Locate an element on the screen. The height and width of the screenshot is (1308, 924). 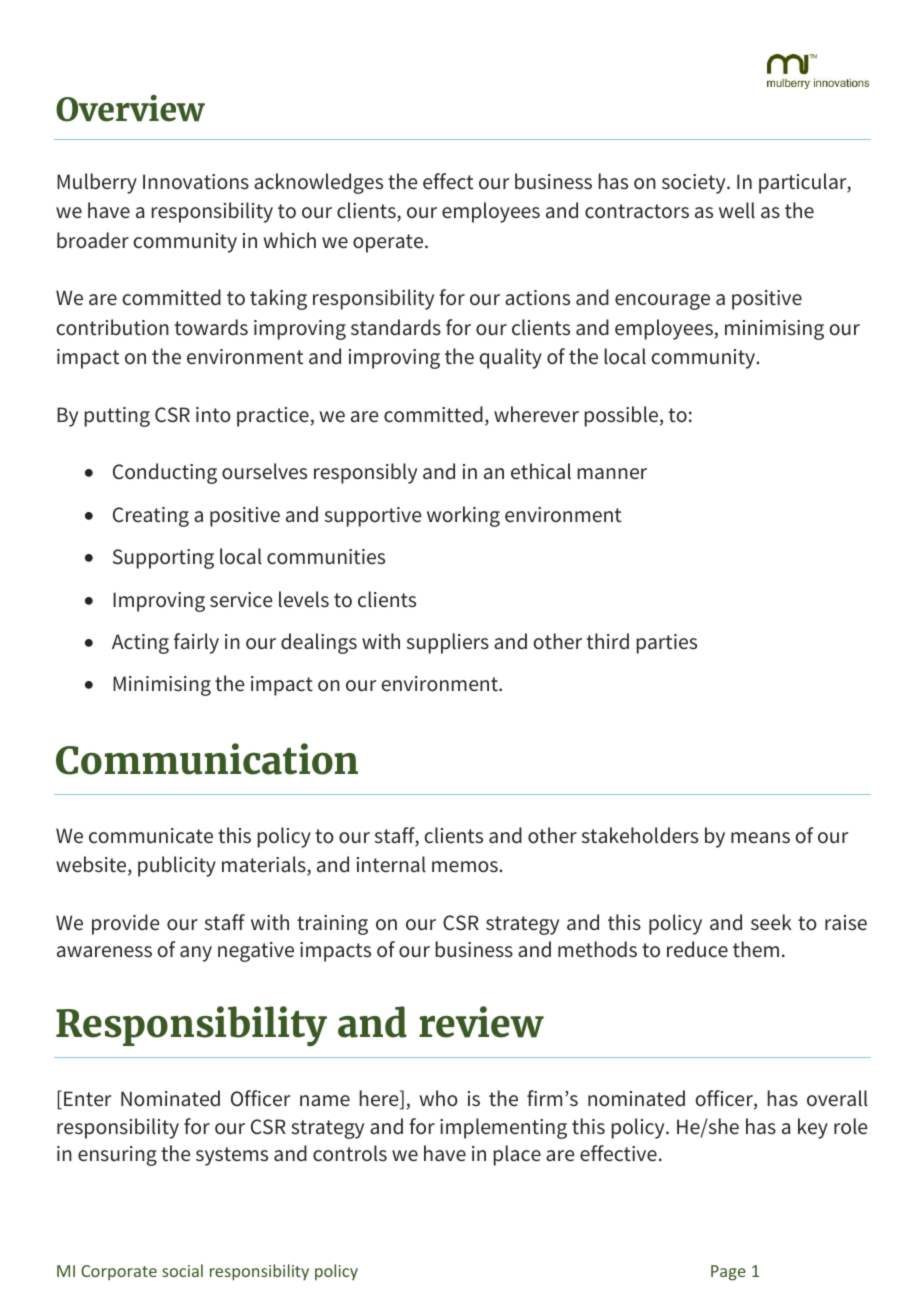
publicity is located at coordinates (177, 866).
